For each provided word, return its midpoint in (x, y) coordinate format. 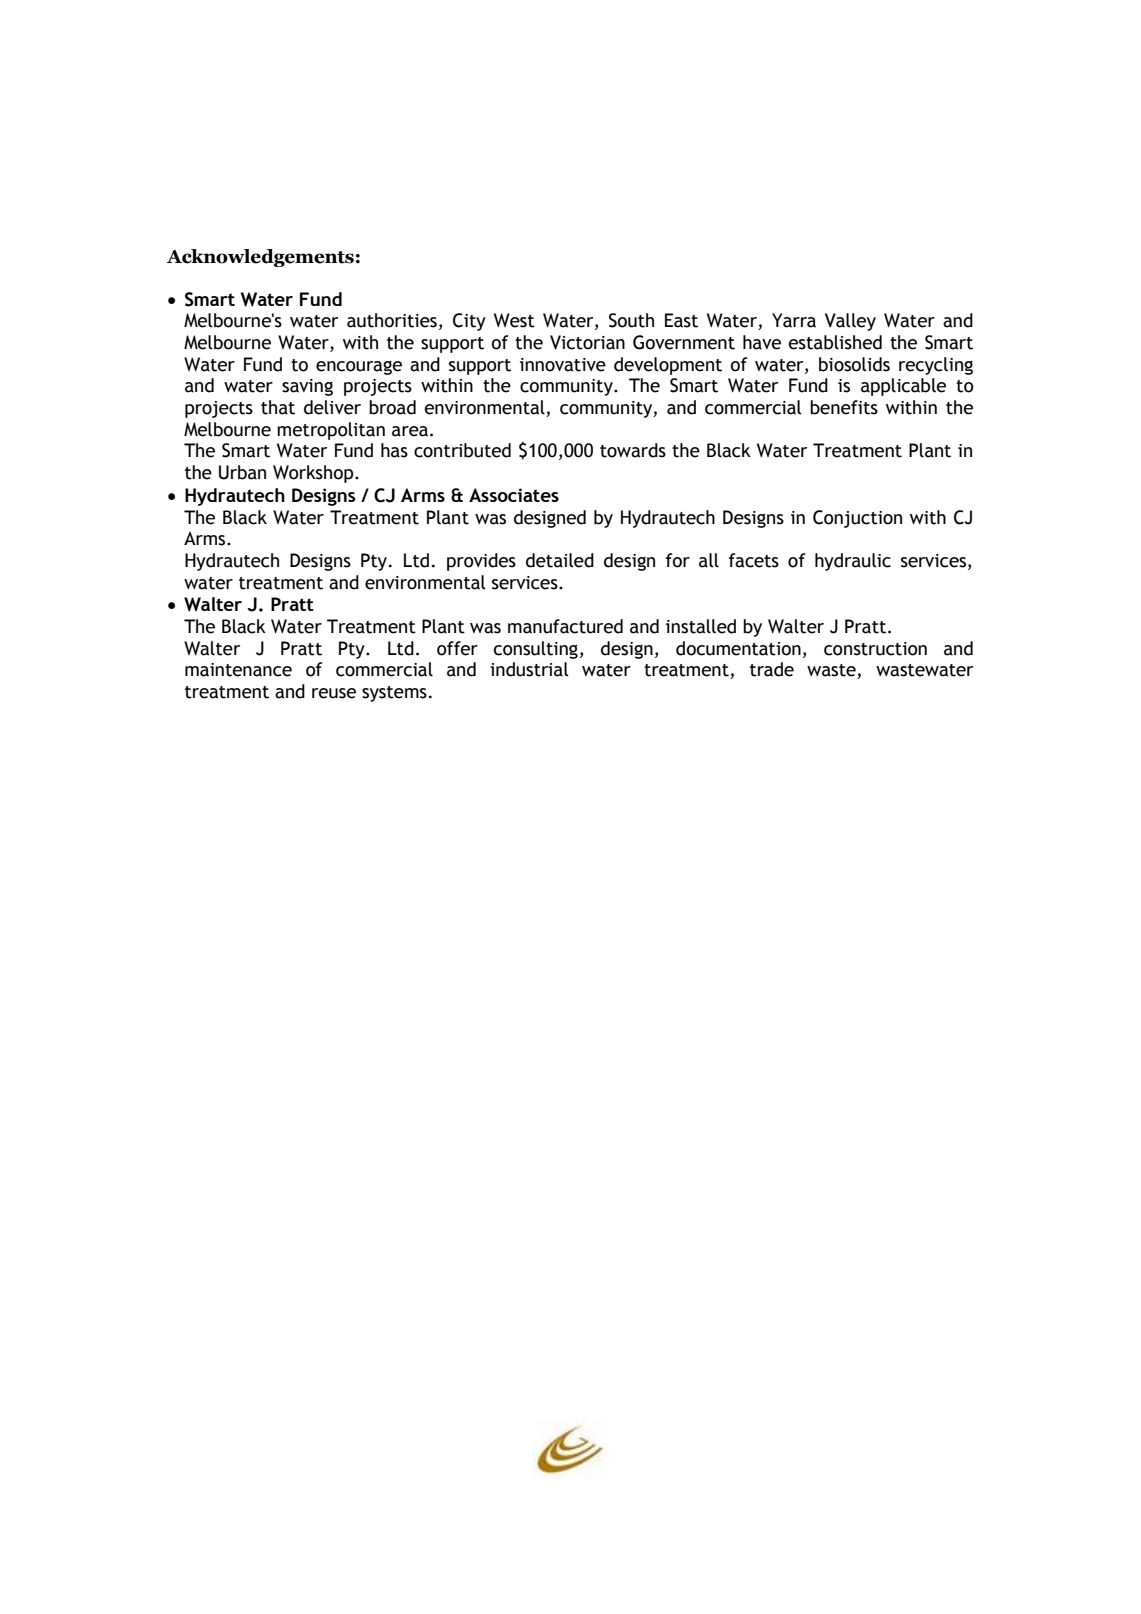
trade (772, 669)
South (631, 320)
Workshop (314, 474)
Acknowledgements (260, 258)
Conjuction (857, 519)
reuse (334, 693)
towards (633, 450)
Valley (850, 322)
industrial (529, 669)
